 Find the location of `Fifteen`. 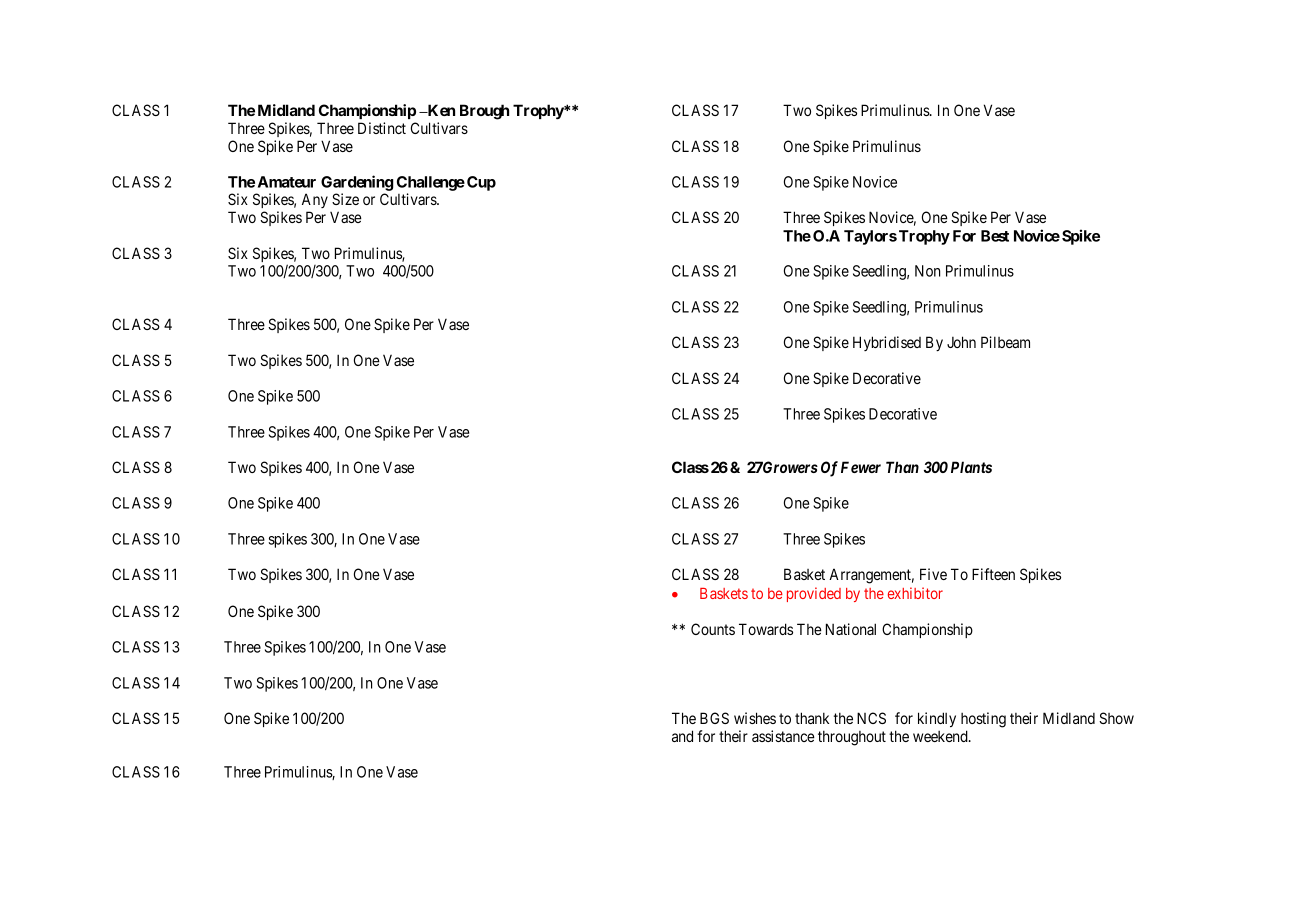

Fifteen is located at coordinates (993, 574).
